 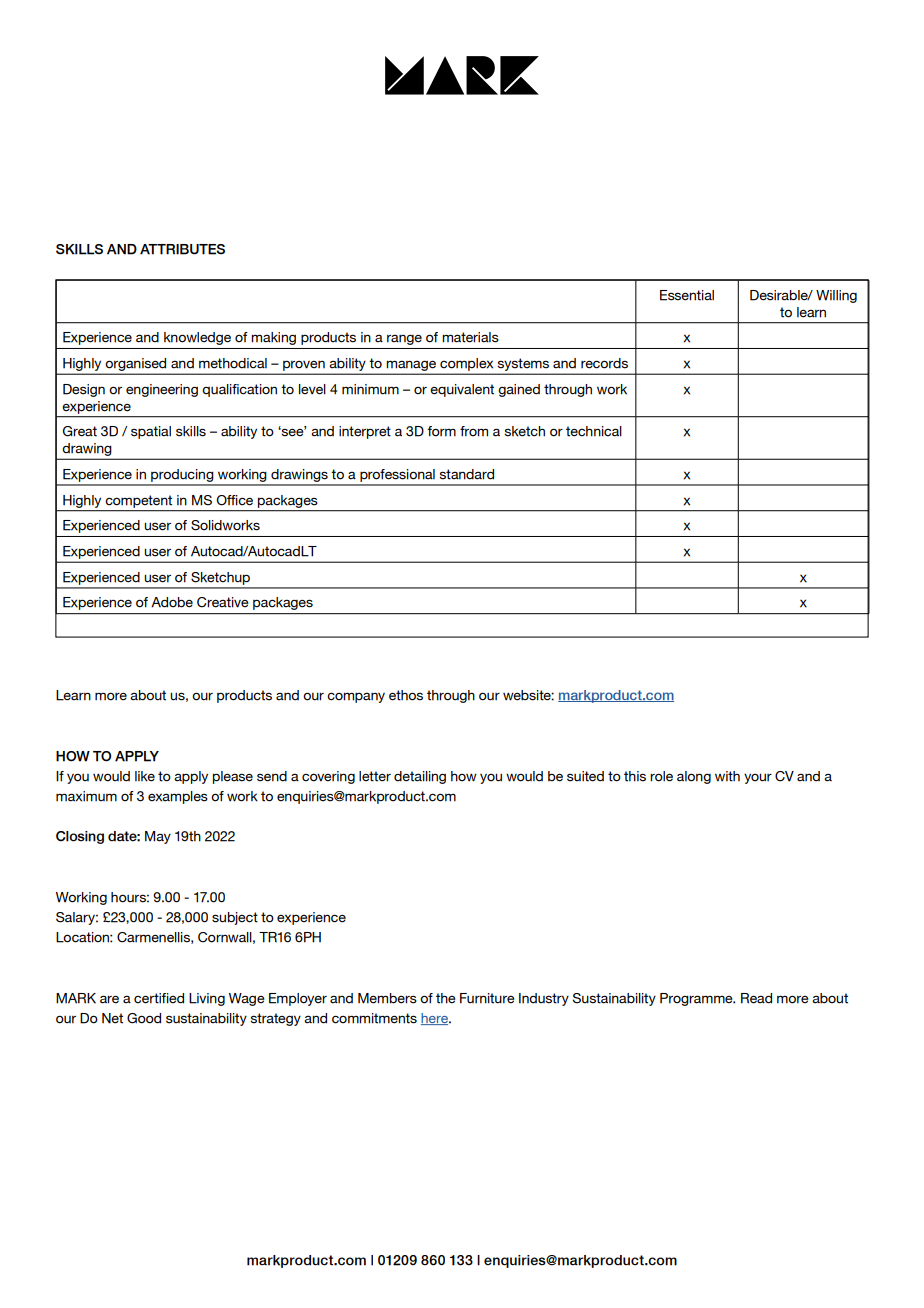 What do you see at coordinates (445, 998) in the page?
I see `the` at bounding box center [445, 998].
